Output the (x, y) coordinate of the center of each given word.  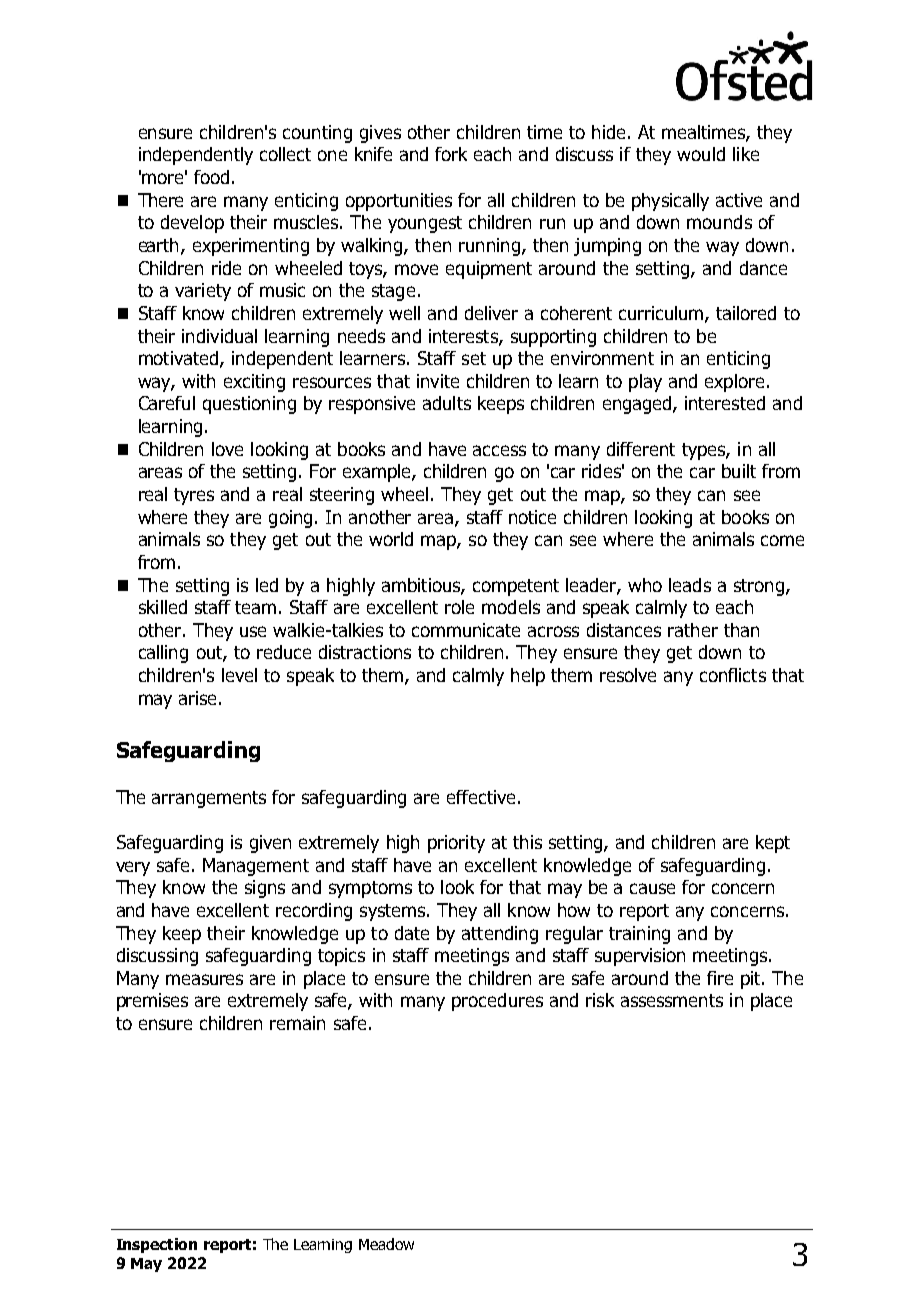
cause (652, 888)
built (739, 471)
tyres (194, 496)
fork (451, 154)
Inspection (157, 1245)
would (701, 154)
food (211, 177)
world (391, 539)
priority (456, 844)
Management (256, 867)
